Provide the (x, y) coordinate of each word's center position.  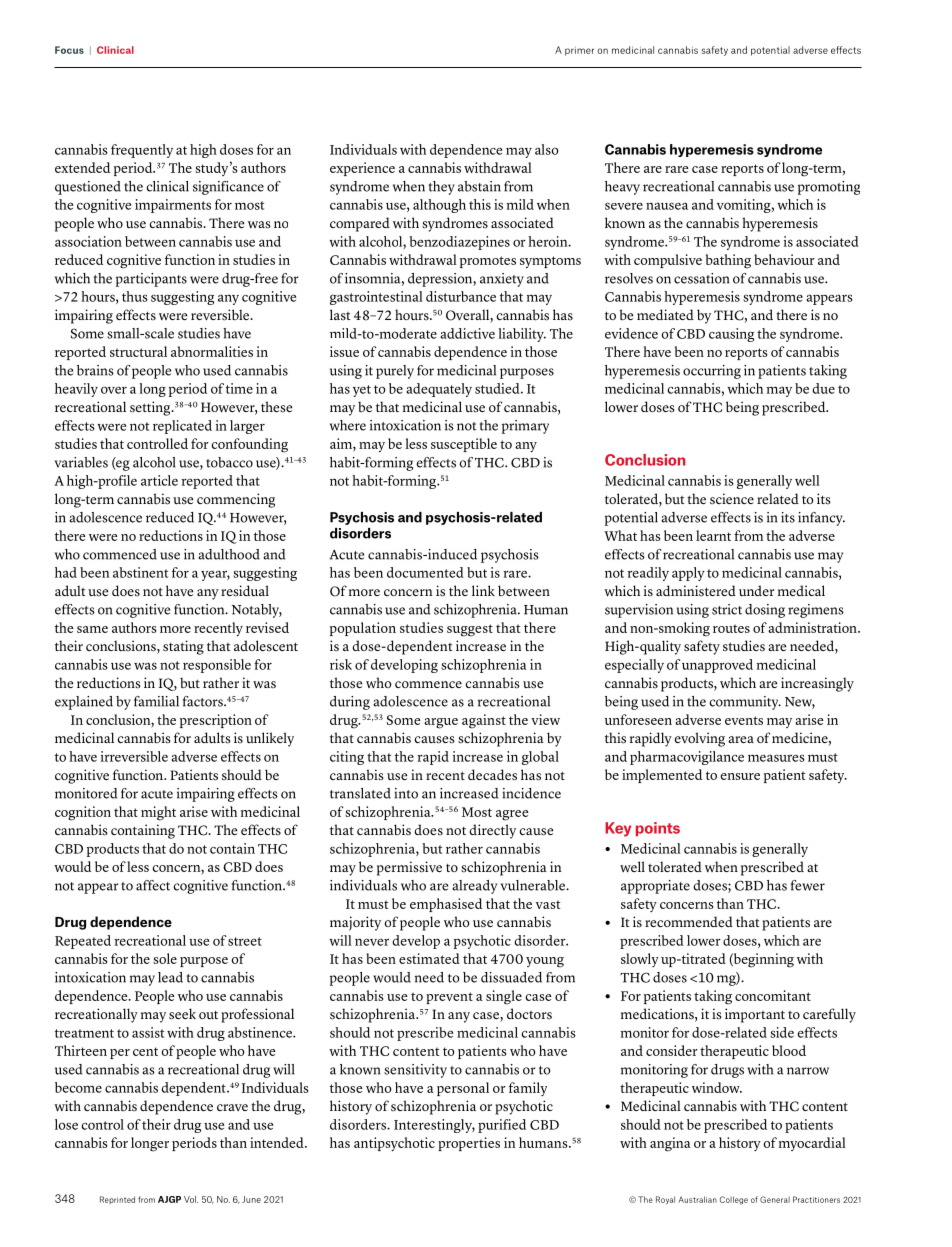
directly (493, 831)
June (251, 1199)
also (546, 149)
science (732, 499)
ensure (740, 776)
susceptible (464, 445)
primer (579, 51)
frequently (142, 151)
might (158, 813)
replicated (182, 427)
